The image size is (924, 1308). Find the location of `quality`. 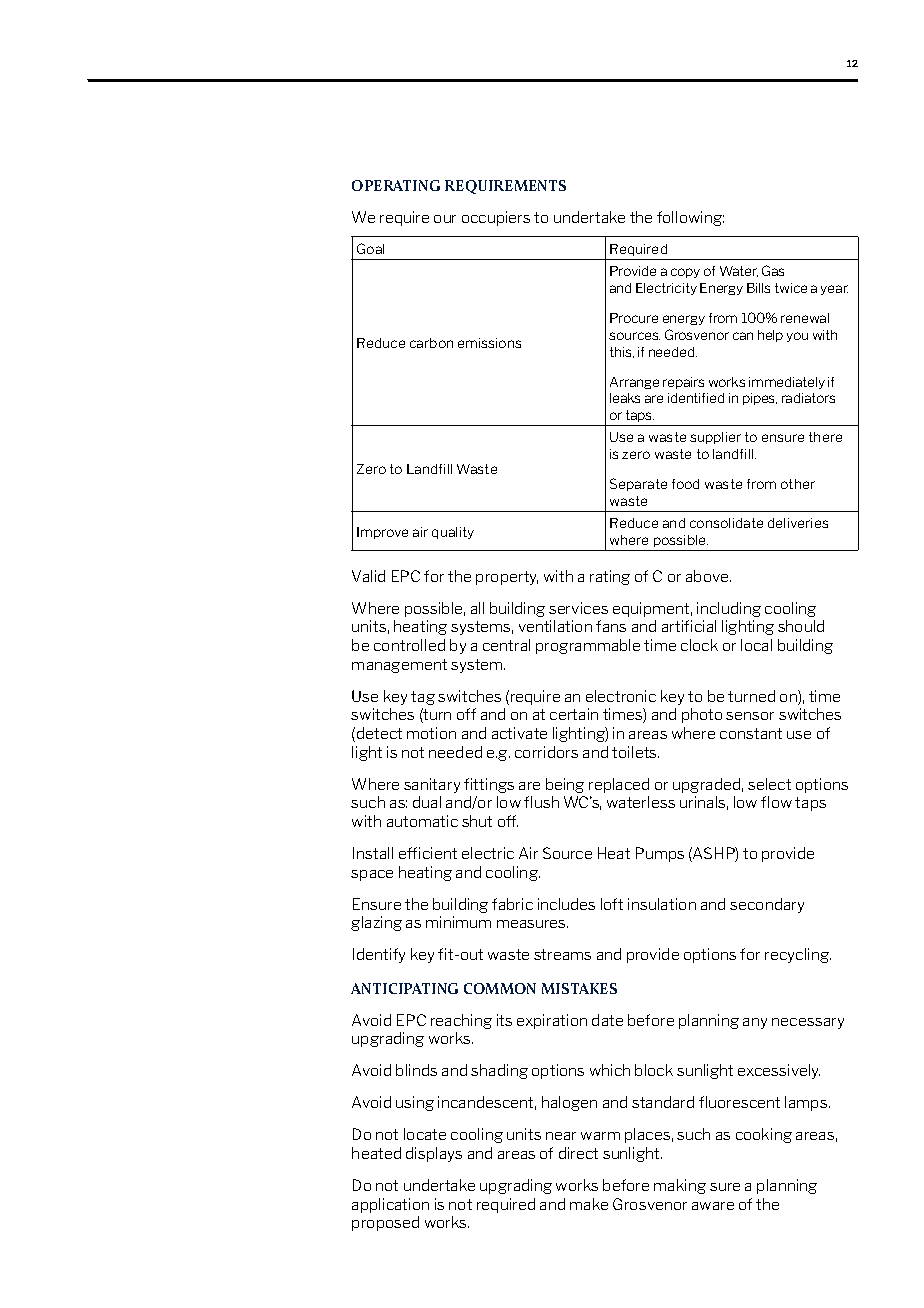

quality is located at coordinates (453, 533).
